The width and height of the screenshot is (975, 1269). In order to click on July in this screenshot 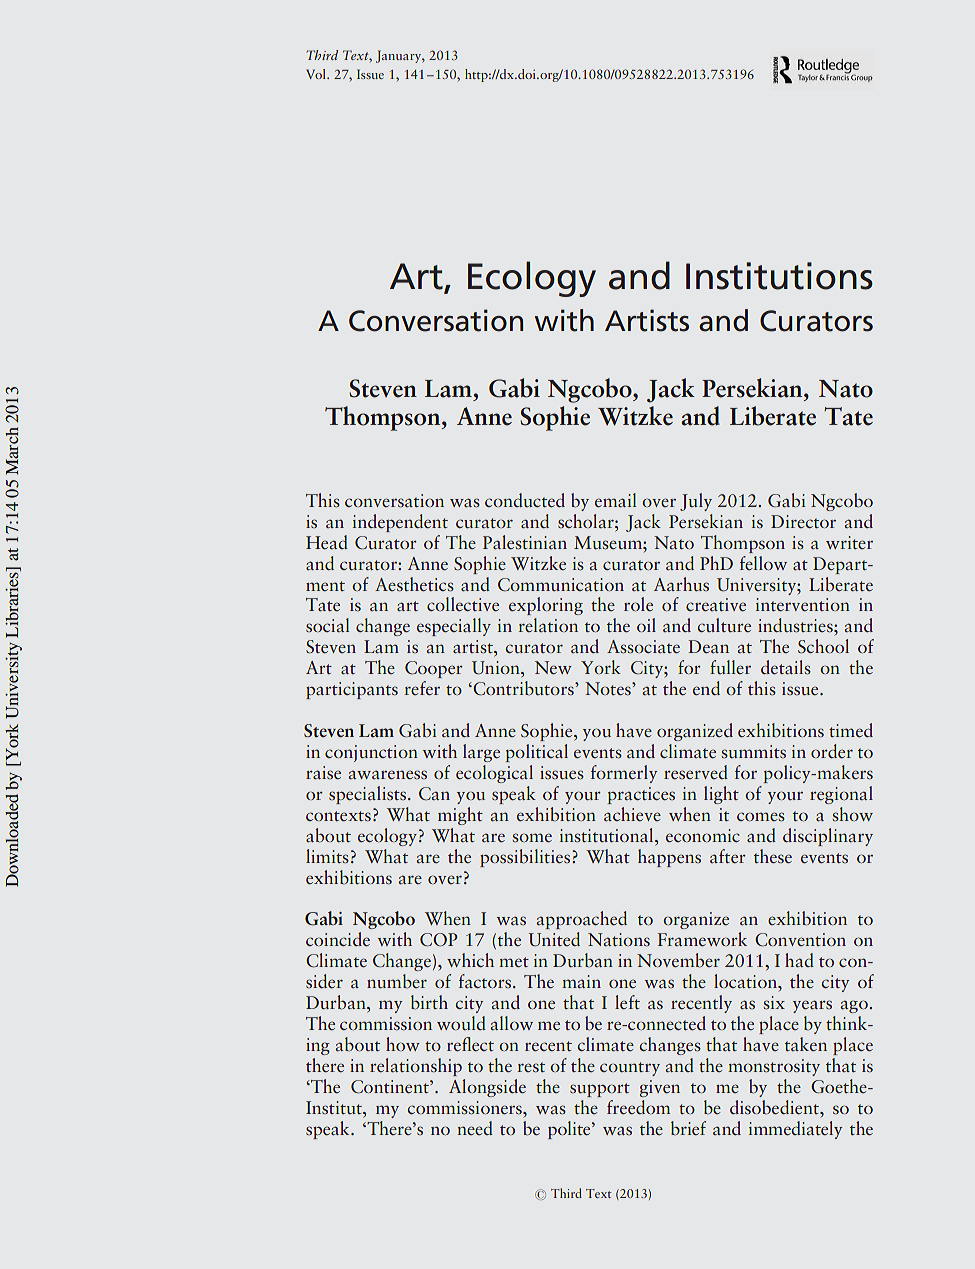, I will do `click(696, 502)`.
